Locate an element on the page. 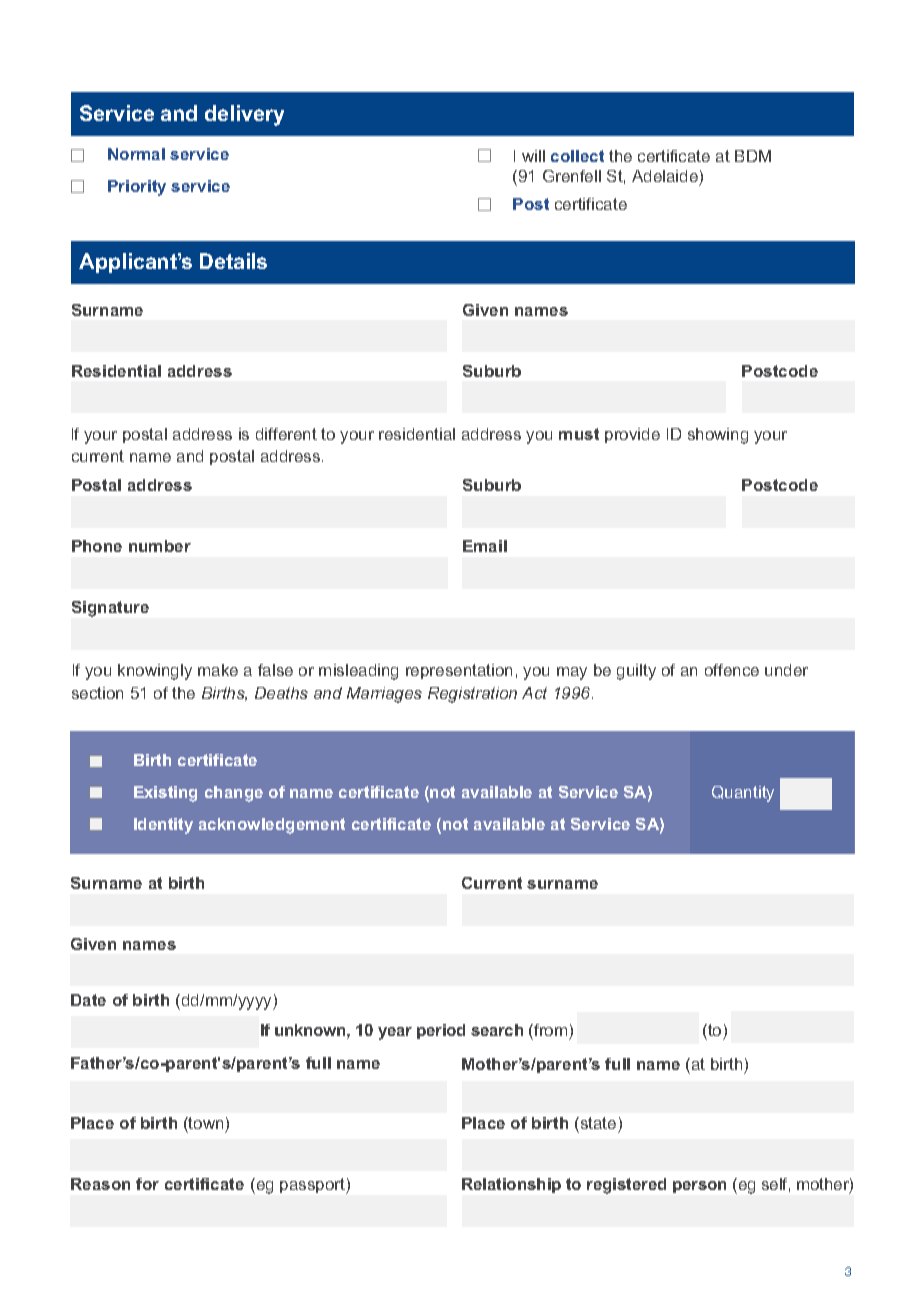  town is located at coordinates (205, 1123).
